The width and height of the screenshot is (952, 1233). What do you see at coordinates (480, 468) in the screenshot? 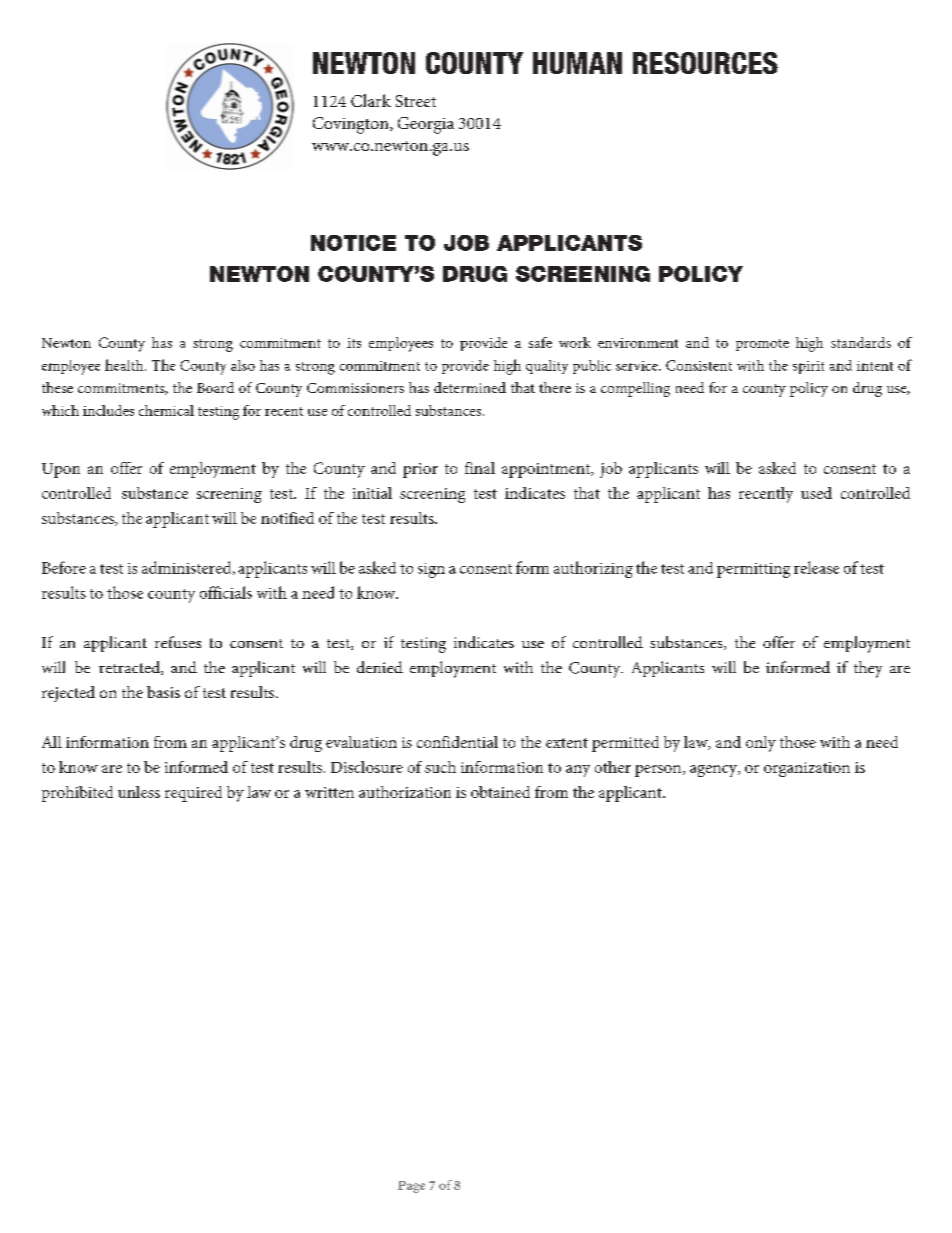
I see `final` at bounding box center [480, 468].
